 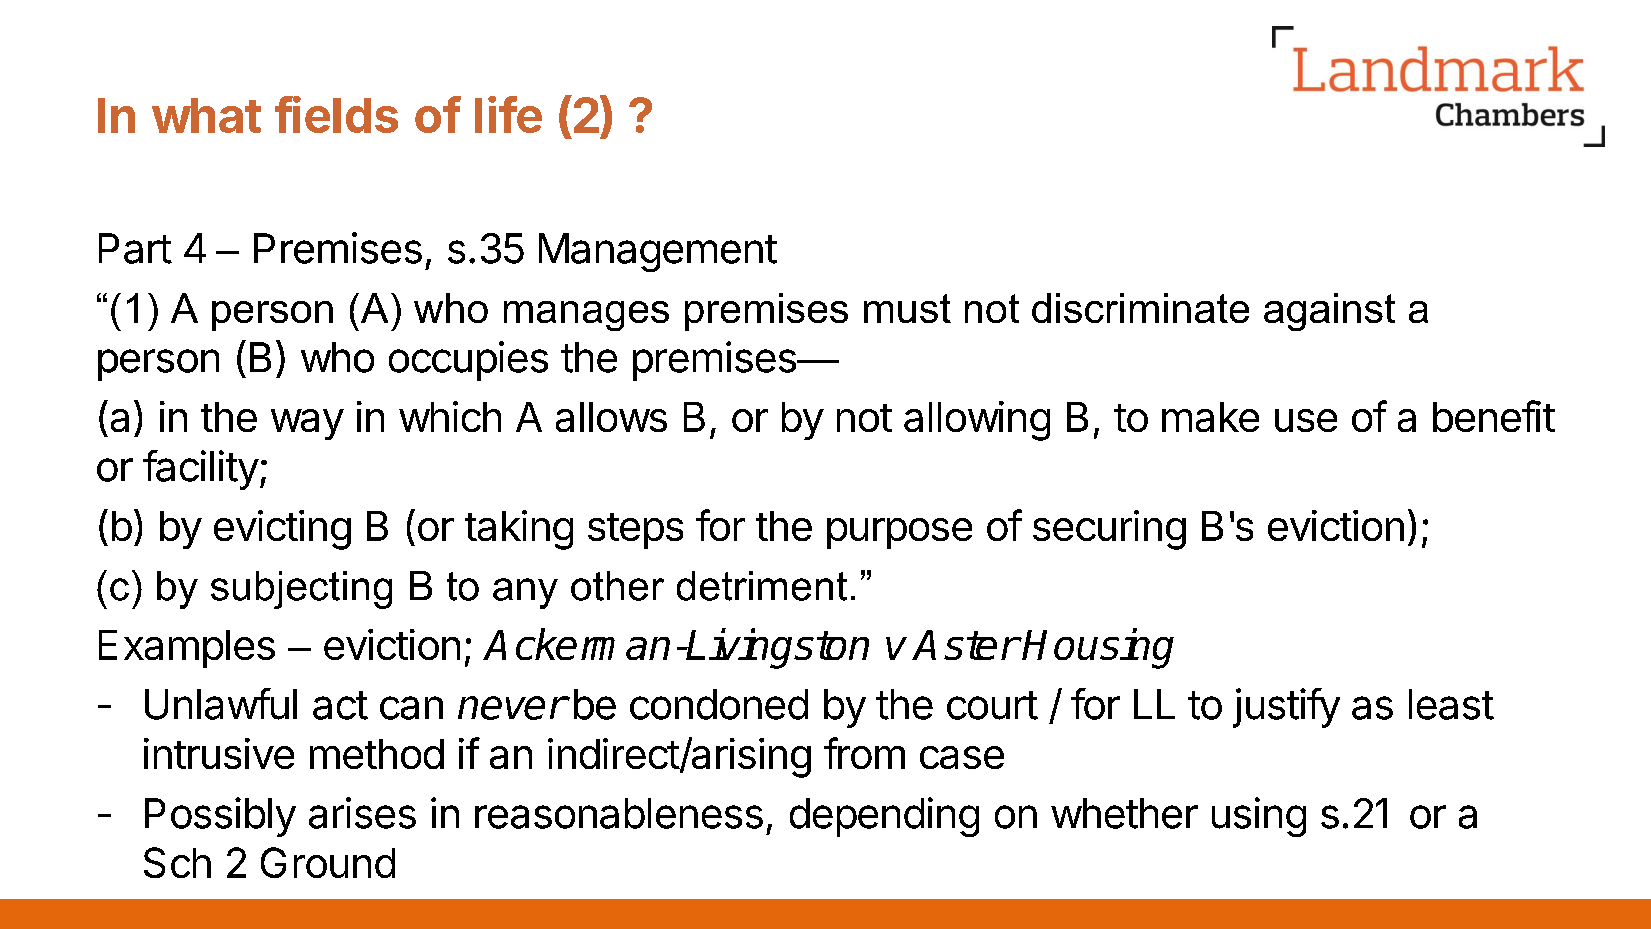 I want to click on Ground, so click(x=328, y=862).
